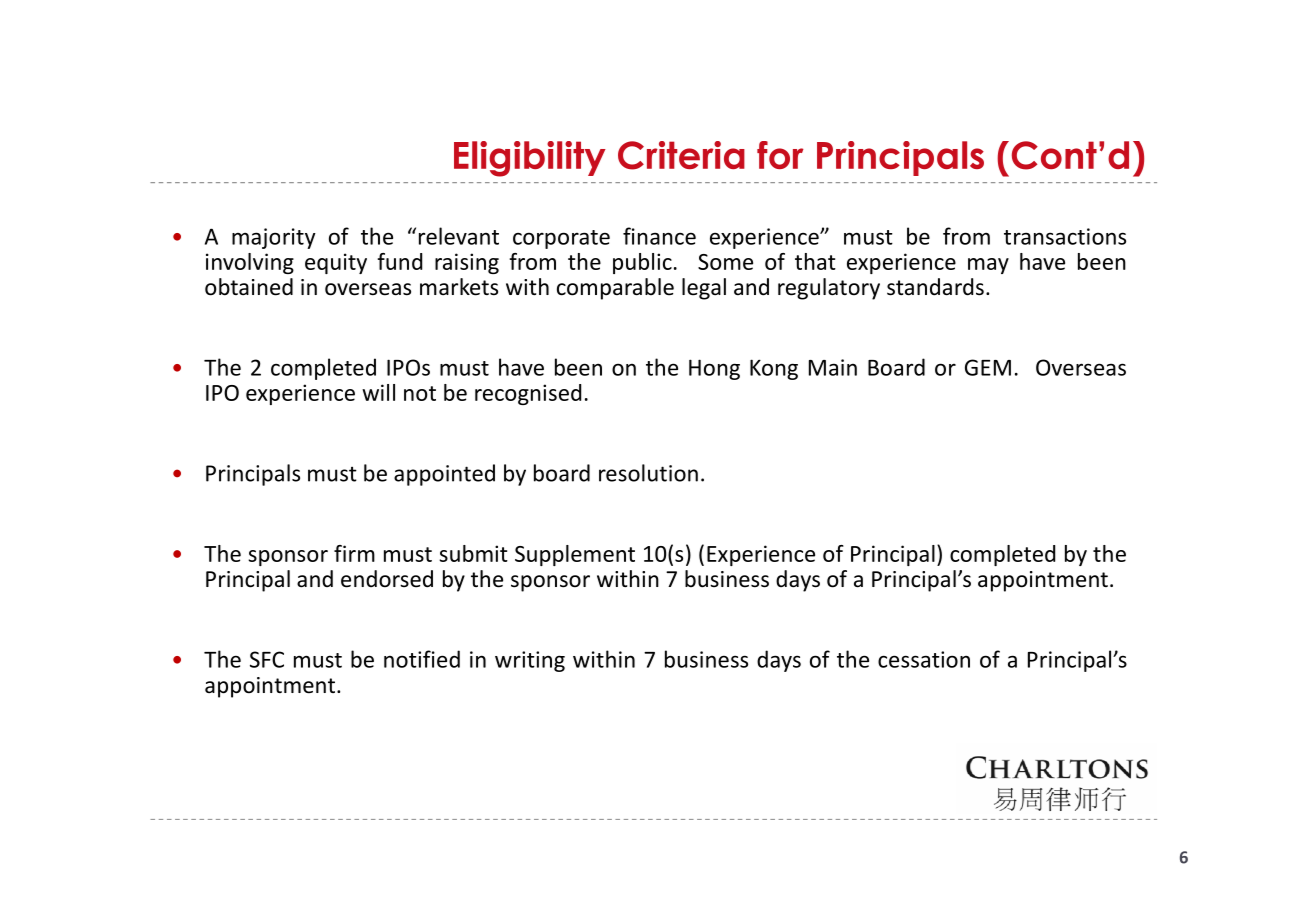  What do you see at coordinates (924, 659) in the document?
I see `cessation` at bounding box center [924, 659].
